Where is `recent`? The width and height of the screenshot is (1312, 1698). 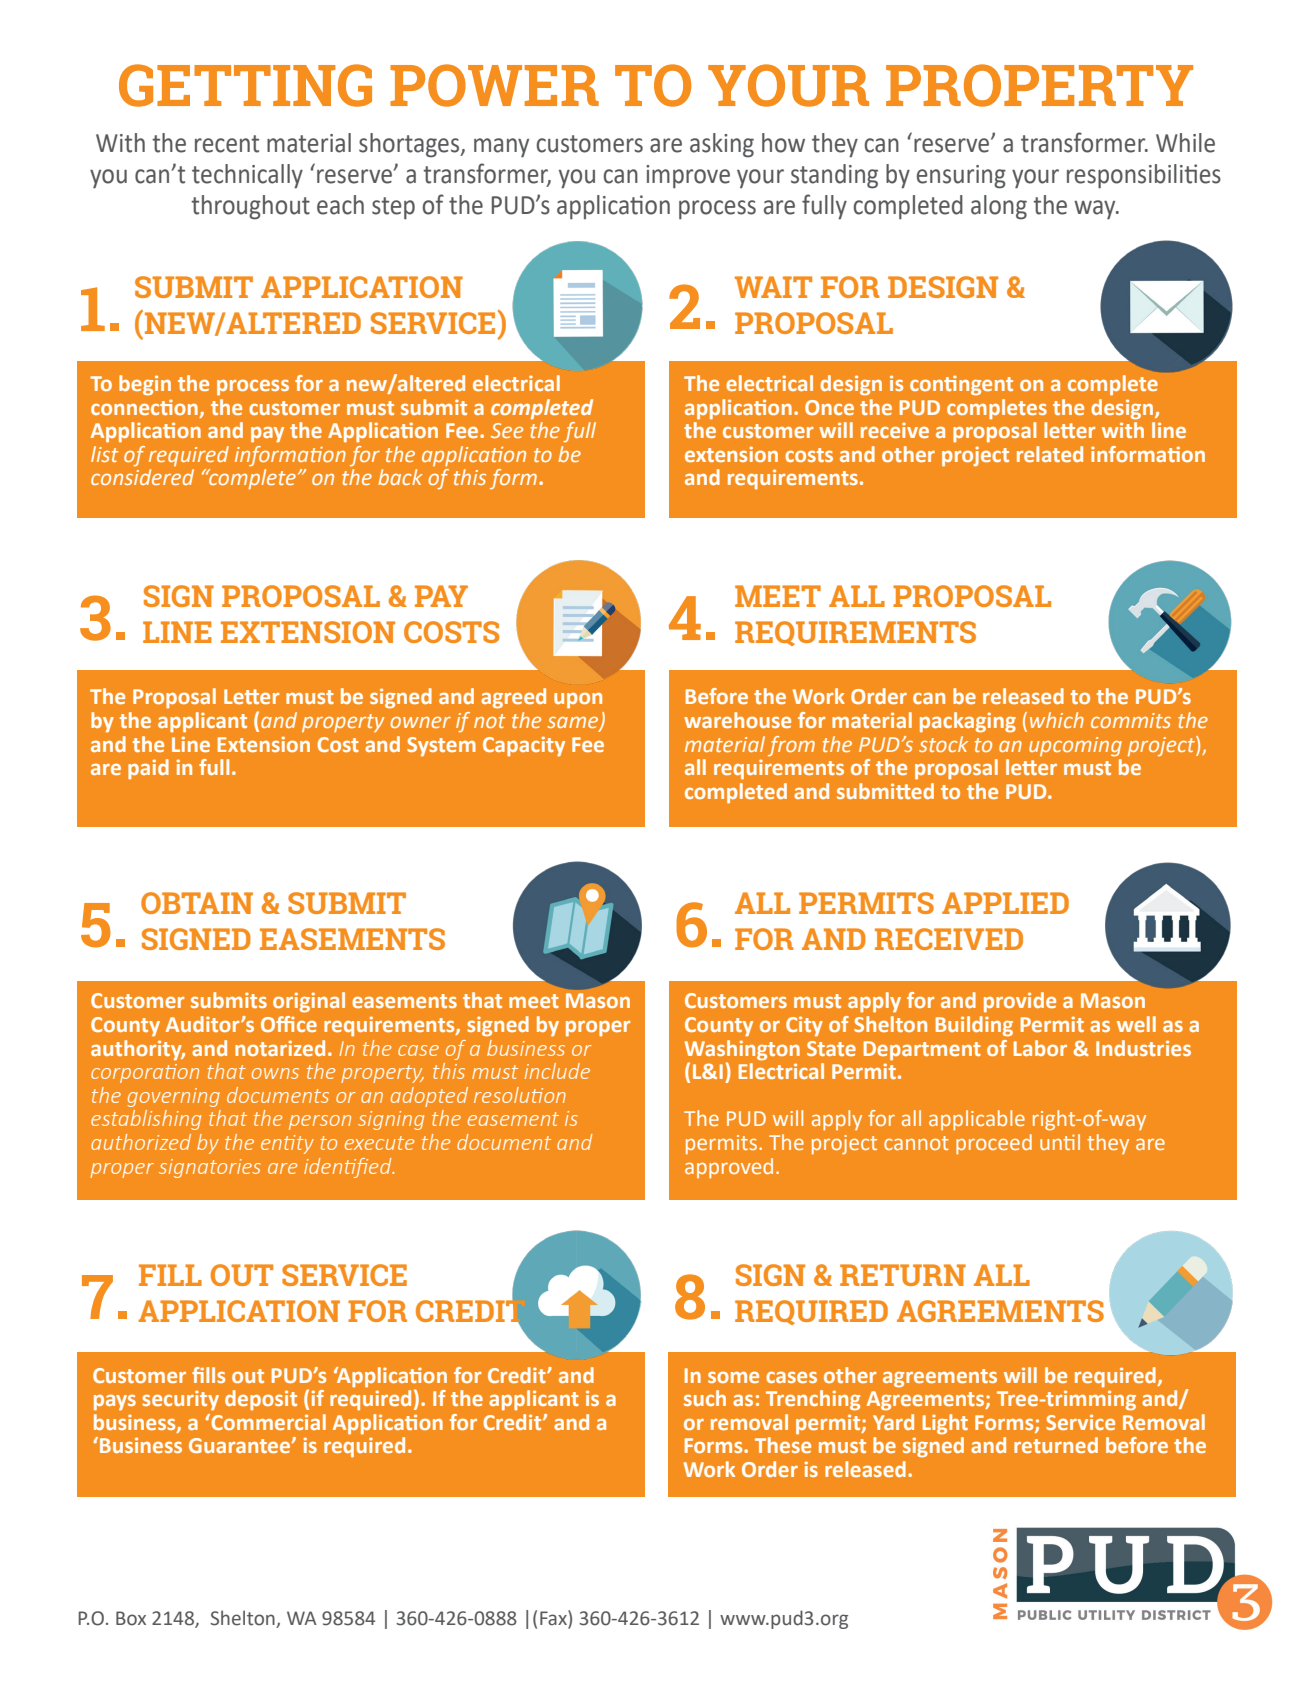
recent is located at coordinates (227, 144).
